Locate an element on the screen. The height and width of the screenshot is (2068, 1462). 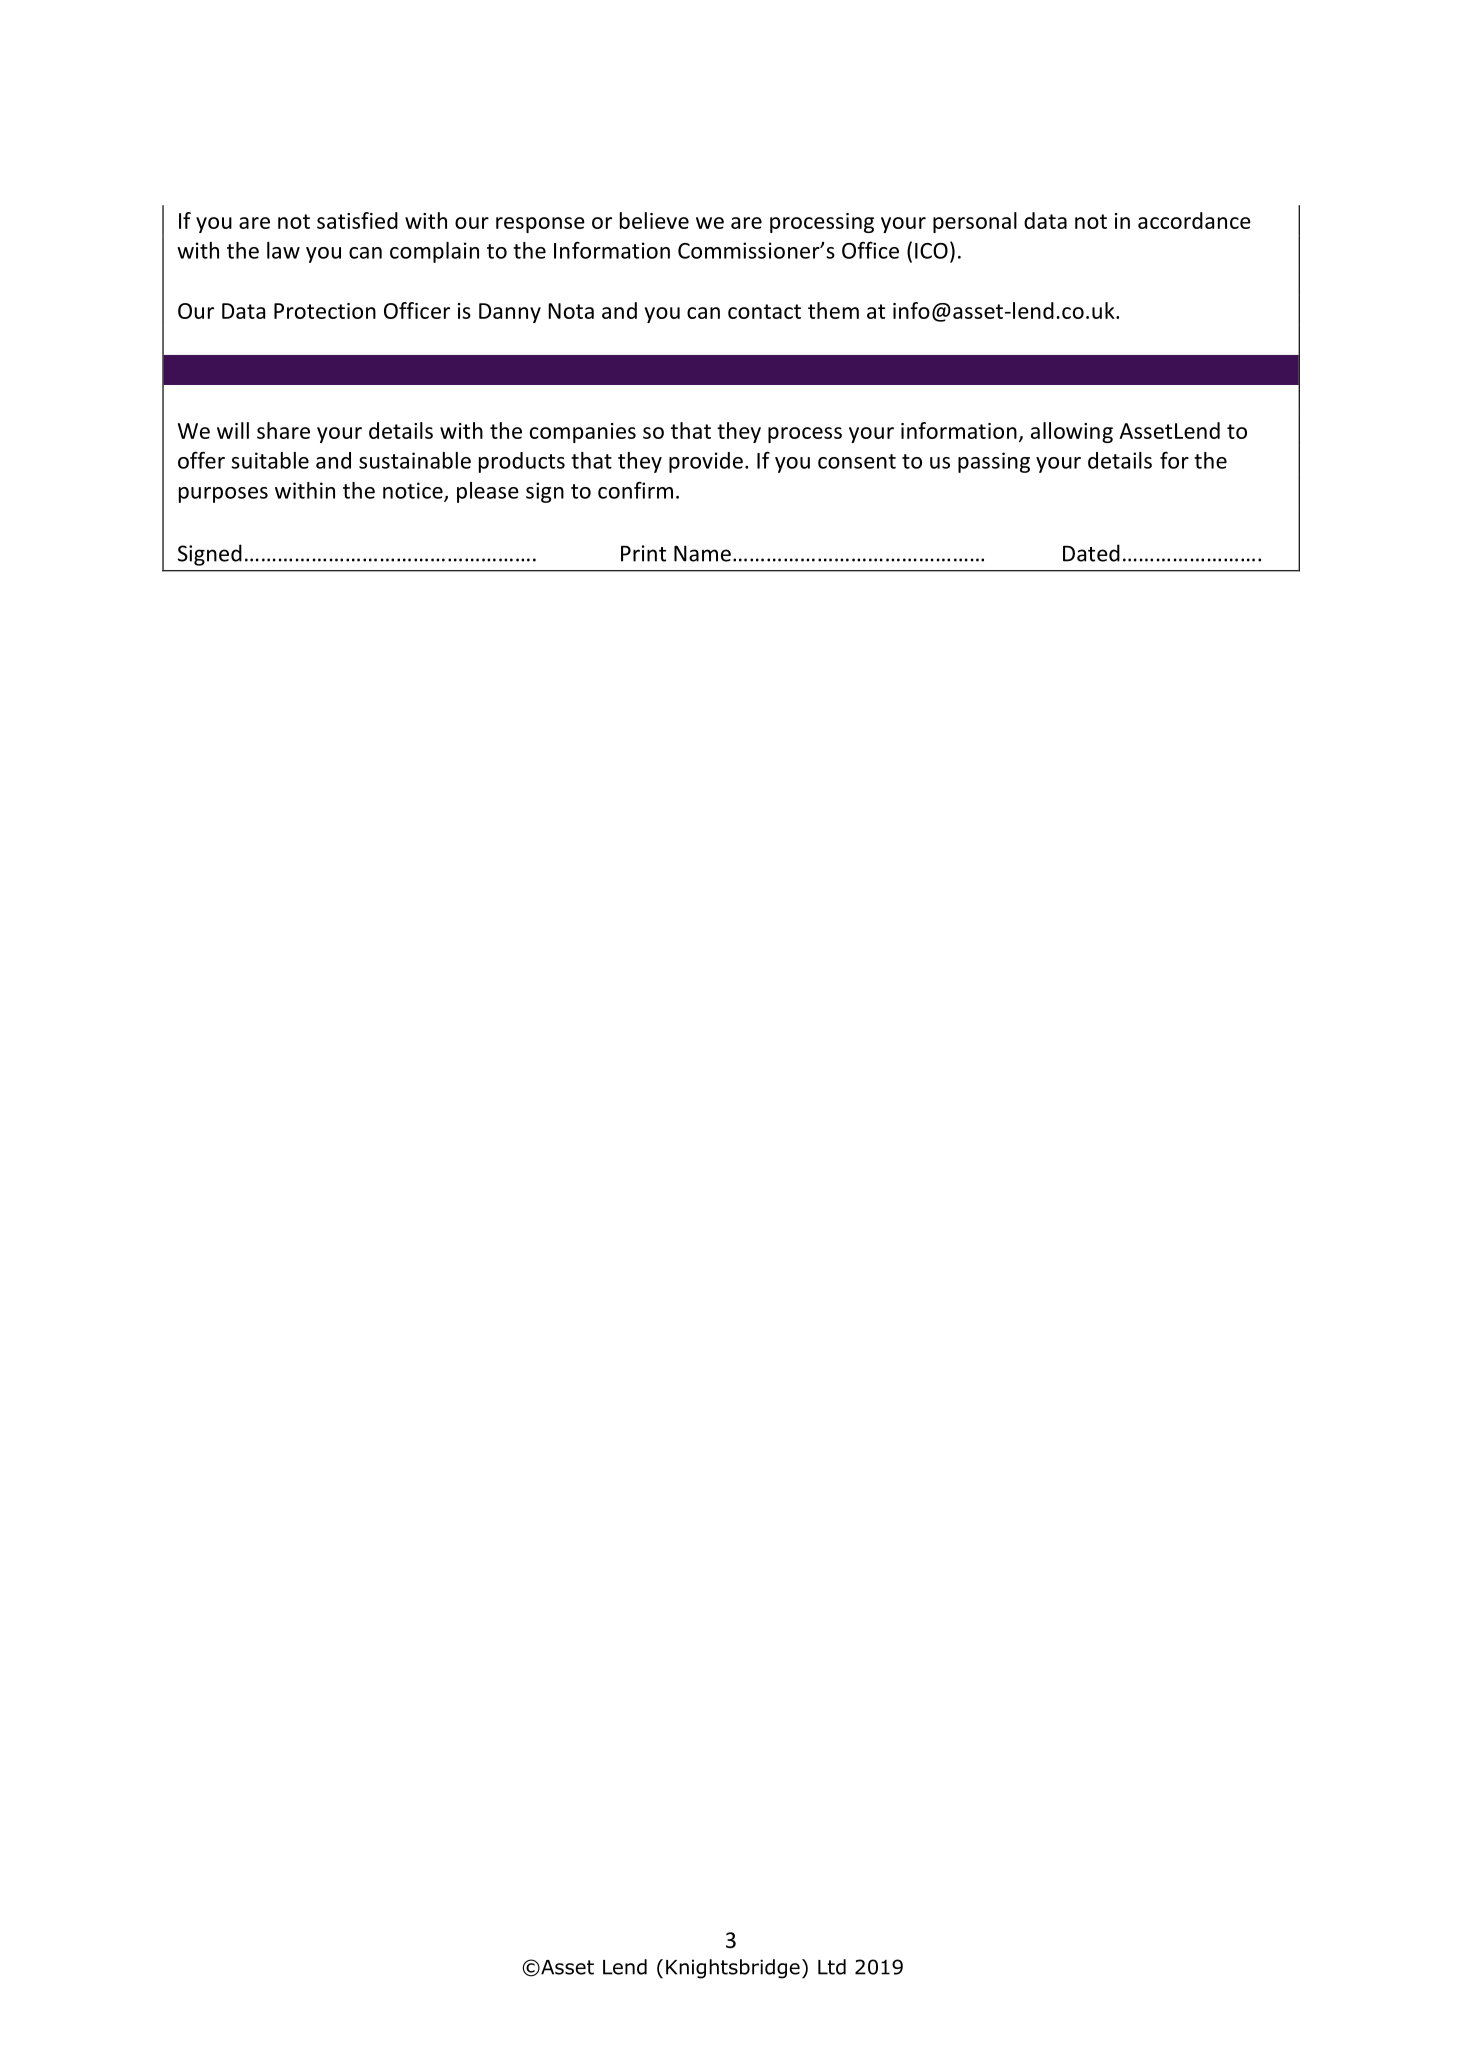
confirm is located at coordinates (635, 490).
